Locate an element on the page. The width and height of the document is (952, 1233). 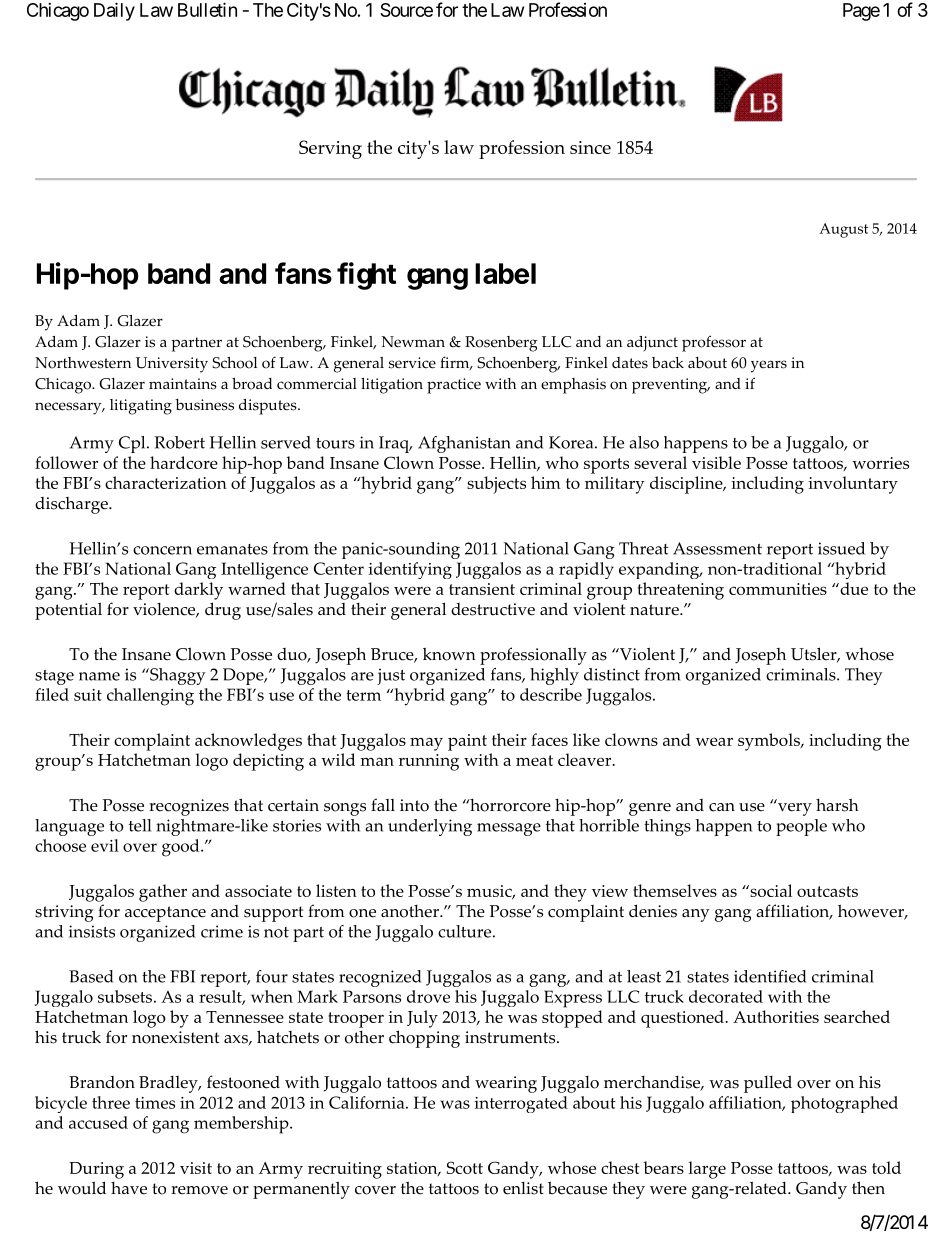
running is located at coordinates (429, 762).
